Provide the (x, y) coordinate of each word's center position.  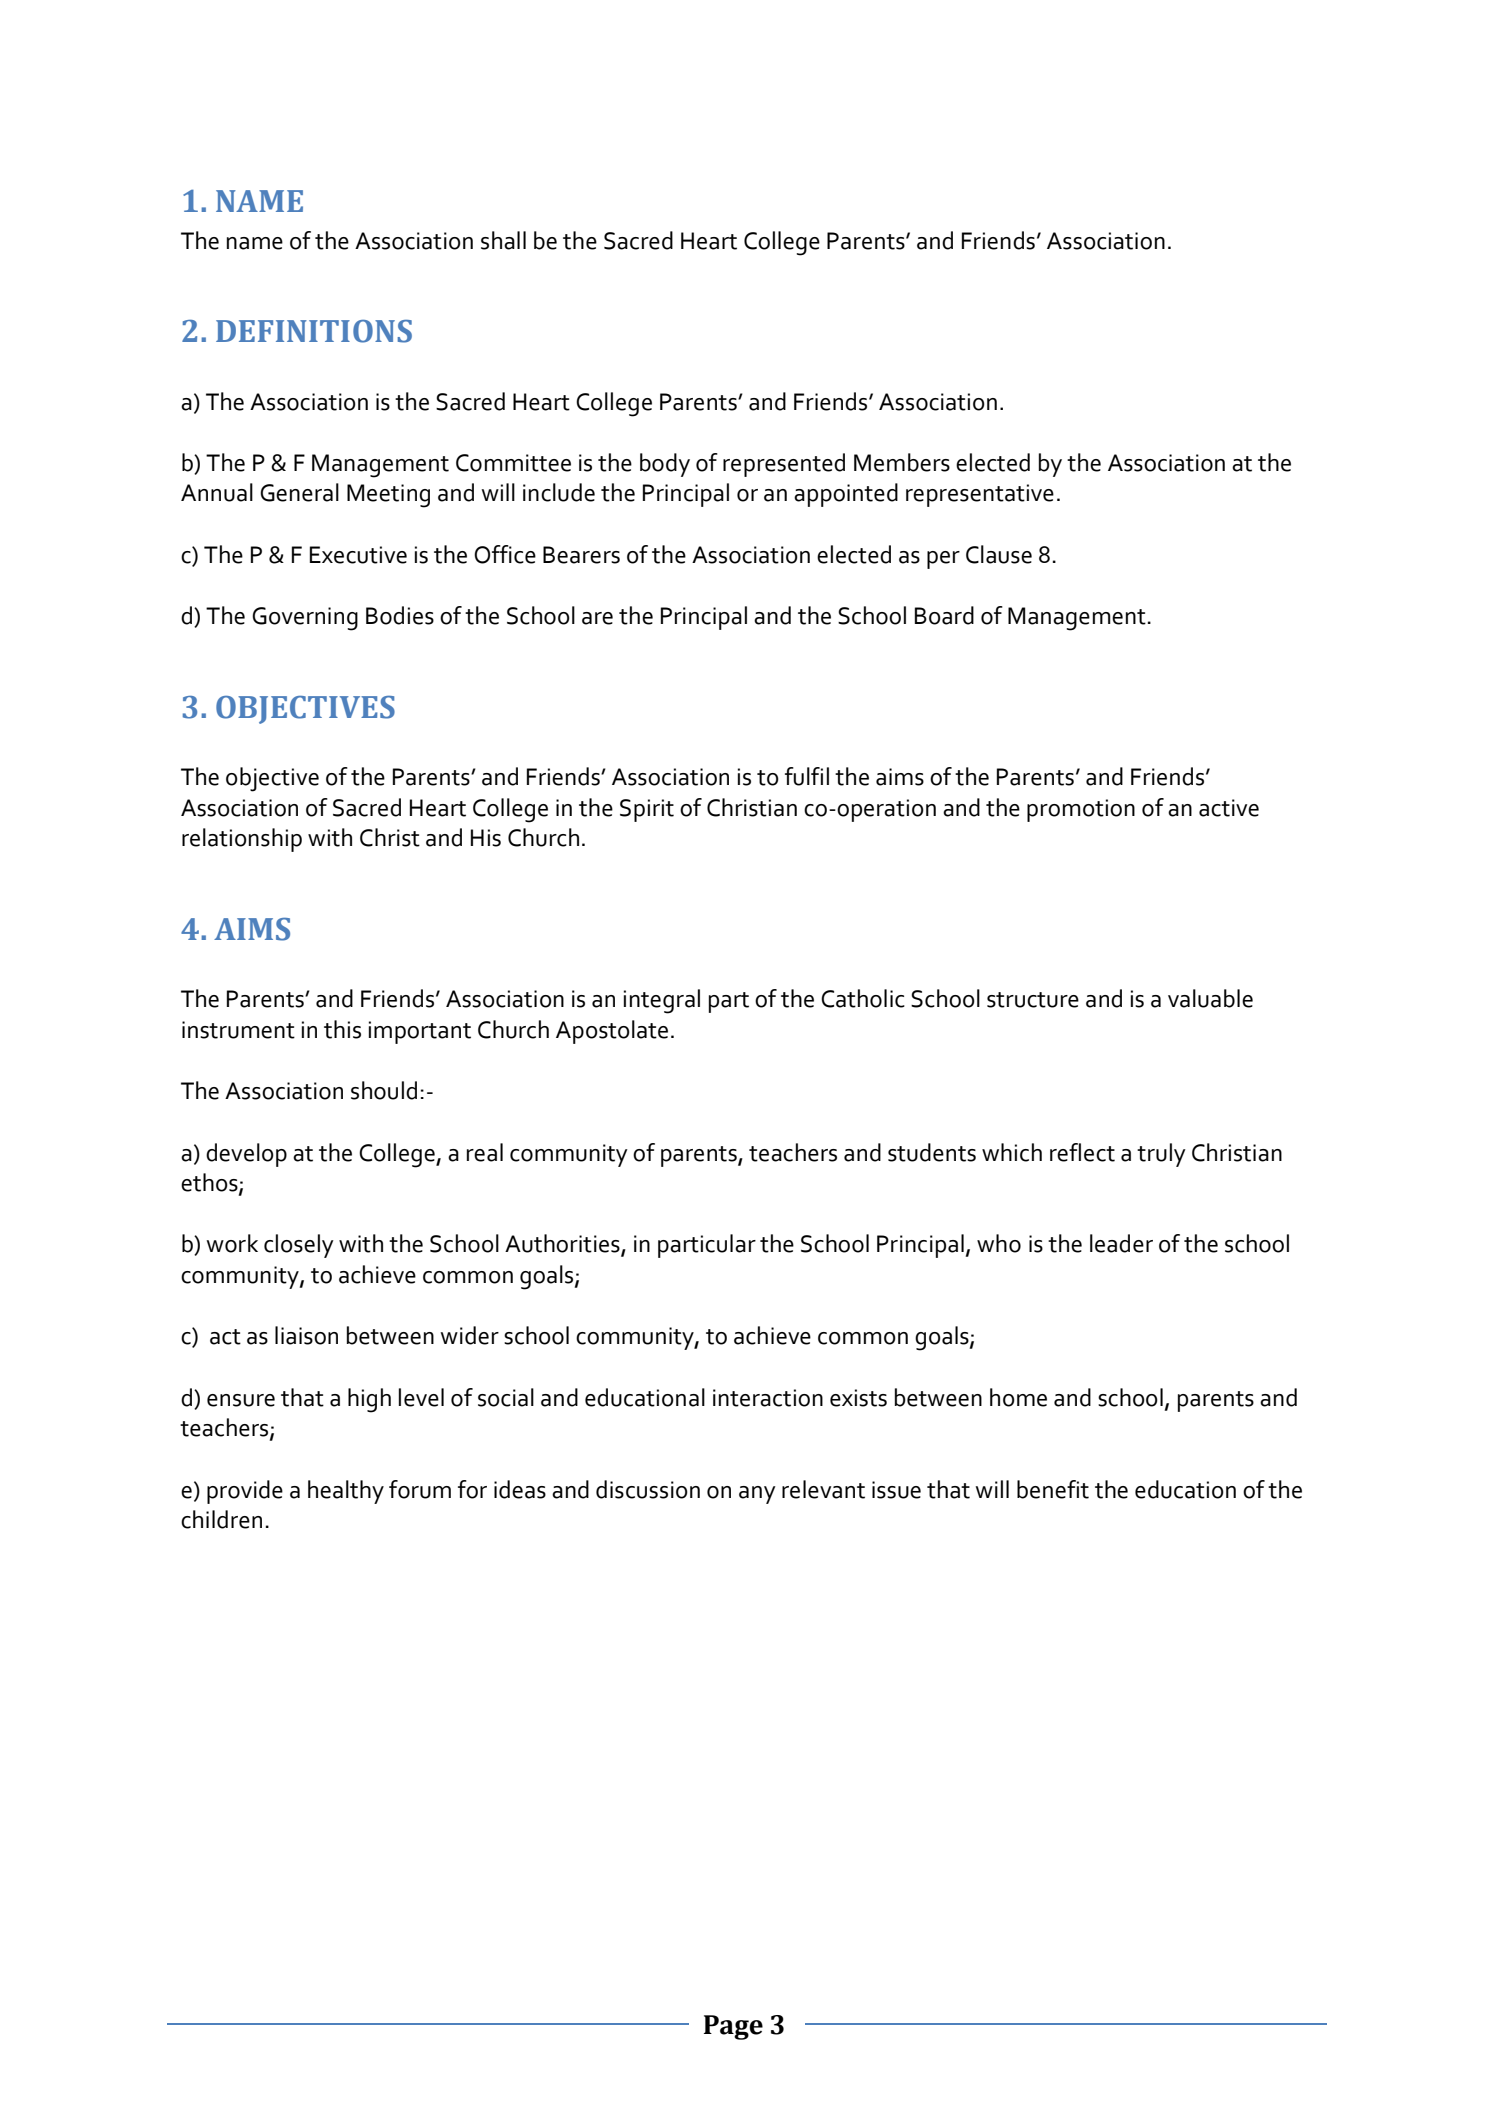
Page (733, 2027)
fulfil (807, 776)
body (665, 465)
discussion (648, 1489)
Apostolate (612, 1032)
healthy (346, 1492)
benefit (1053, 1489)
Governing (305, 619)
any (757, 1495)
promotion (1081, 810)
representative (980, 495)
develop (246, 1155)
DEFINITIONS (314, 331)
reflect (1082, 1152)
